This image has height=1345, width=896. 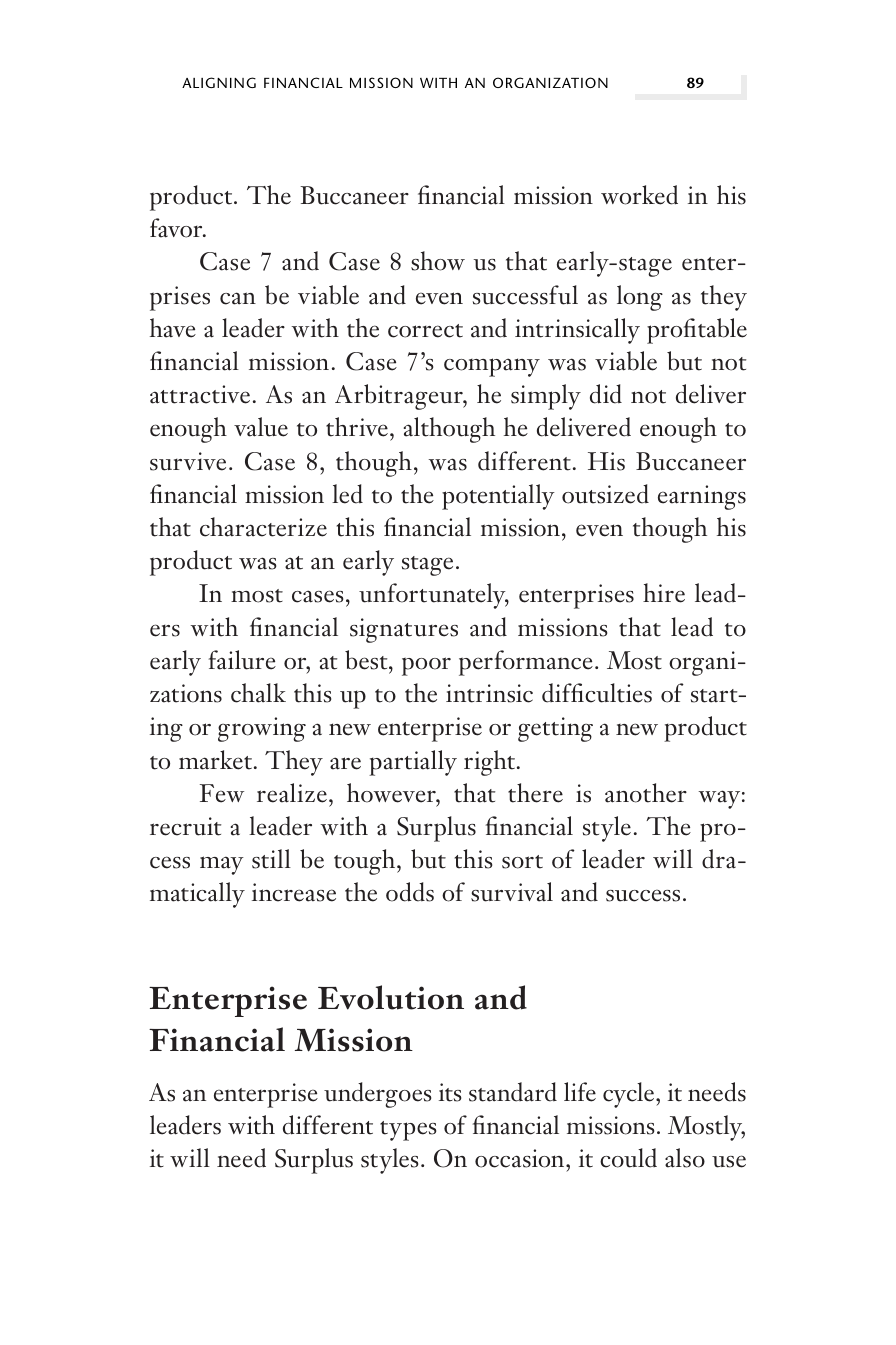 I want to click on value, so click(x=261, y=427).
